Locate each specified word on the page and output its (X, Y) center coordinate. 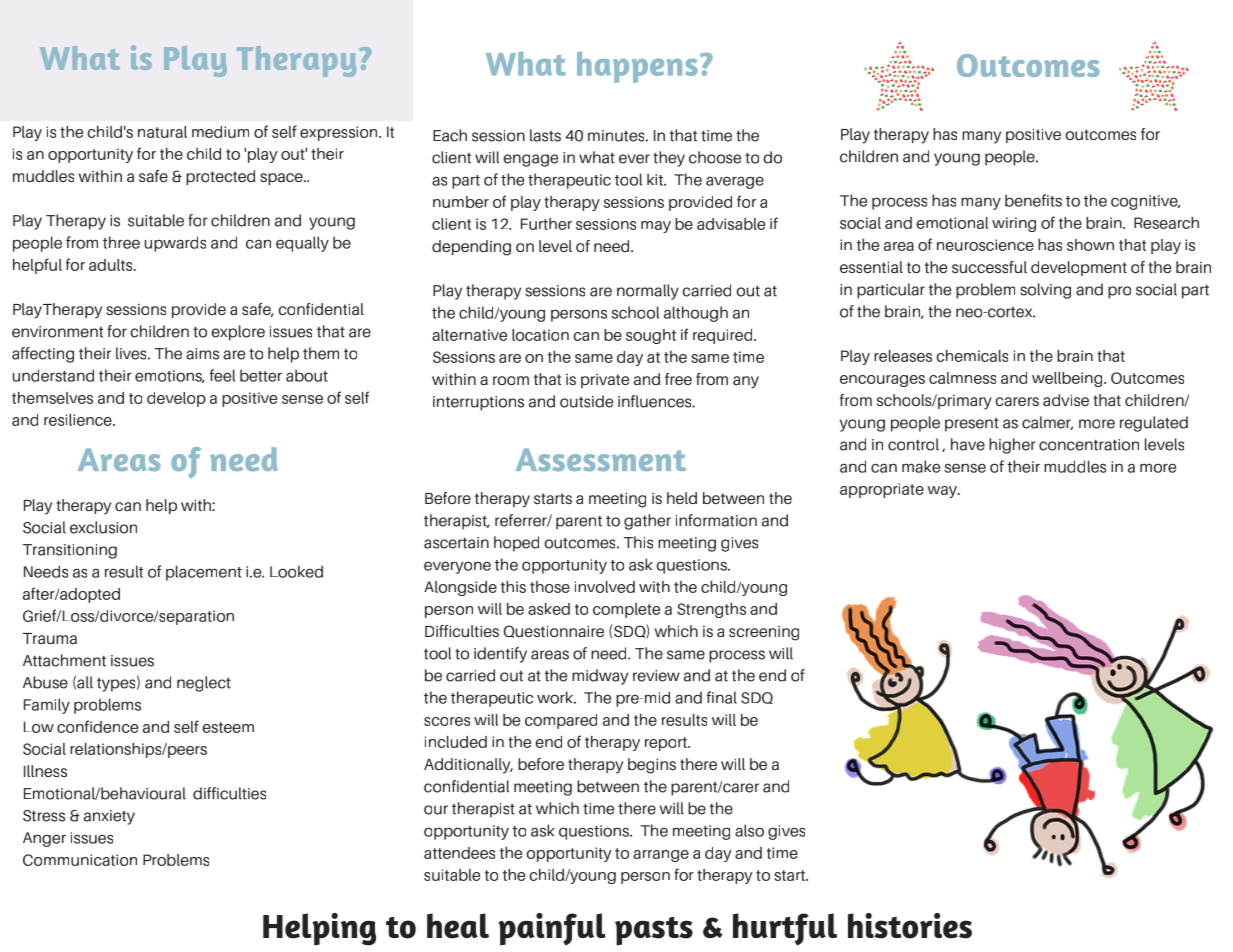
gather (647, 522)
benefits (1033, 200)
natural (162, 132)
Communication (80, 860)
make (921, 466)
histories (910, 926)
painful (552, 929)
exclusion (103, 527)
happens (637, 67)
